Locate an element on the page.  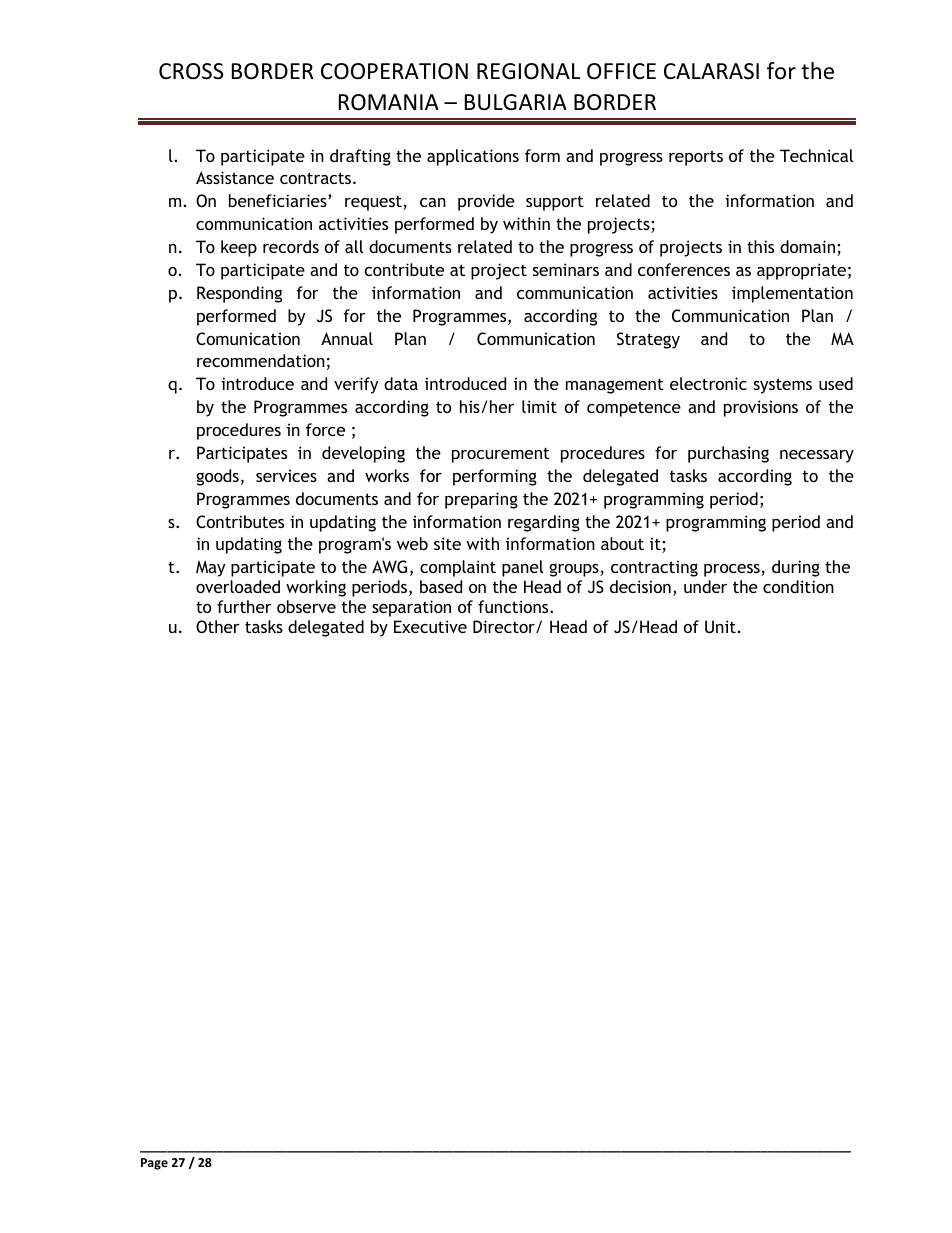
CROSS is located at coordinates (191, 71).
